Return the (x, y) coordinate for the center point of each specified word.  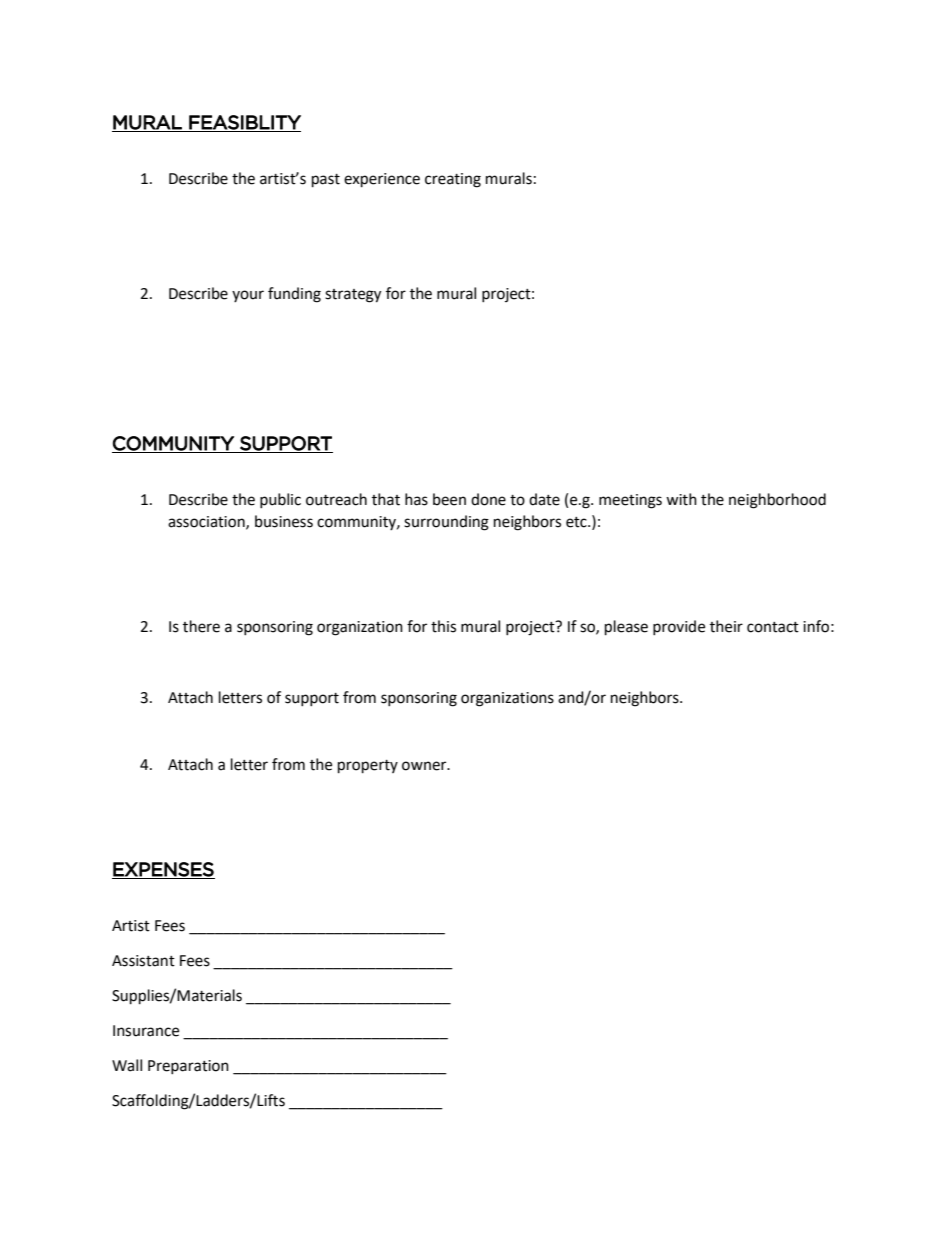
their (726, 626)
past (326, 181)
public (280, 500)
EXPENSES (163, 870)
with (681, 499)
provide (679, 627)
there (201, 626)
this (443, 626)
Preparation (188, 1067)
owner (425, 766)
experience (382, 180)
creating (453, 180)
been (449, 499)
